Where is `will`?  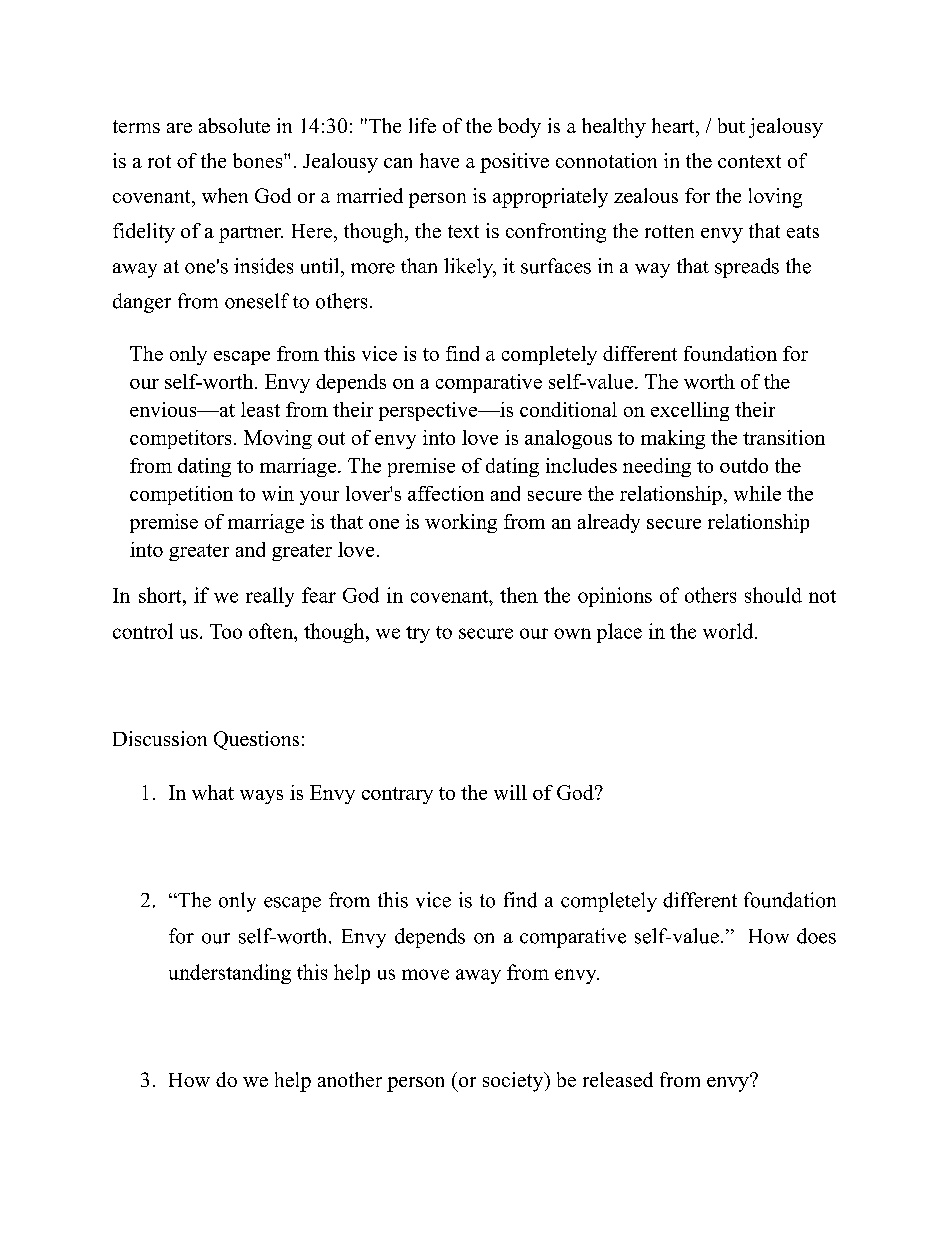
will is located at coordinates (510, 792).
